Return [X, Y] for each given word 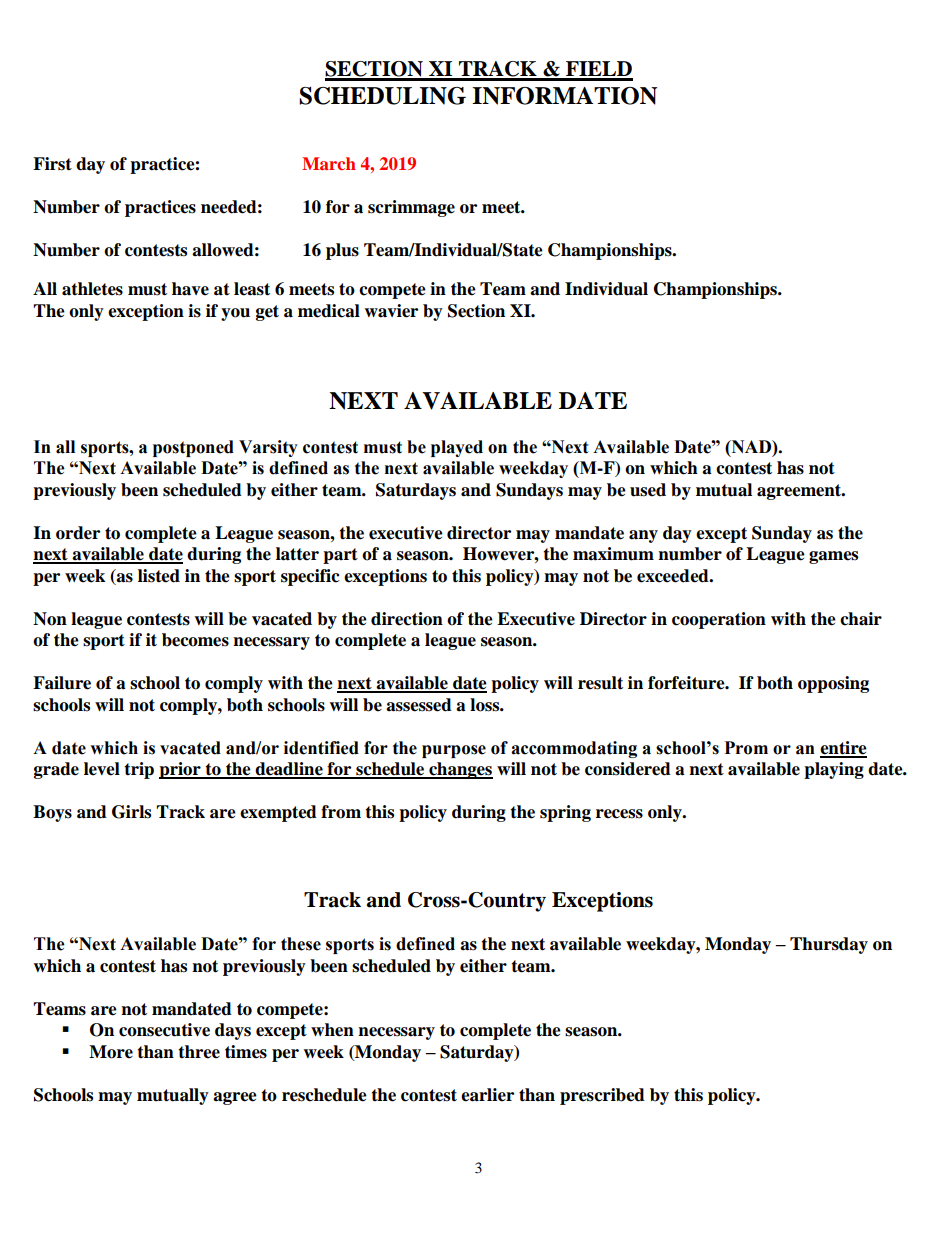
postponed [193, 448]
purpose [454, 751]
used [648, 490]
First [52, 164]
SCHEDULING [382, 96]
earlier [487, 1095]
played [457, 448]
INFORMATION [564, 96]
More [111, 1052]
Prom [746, 748]
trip [139, 770]
